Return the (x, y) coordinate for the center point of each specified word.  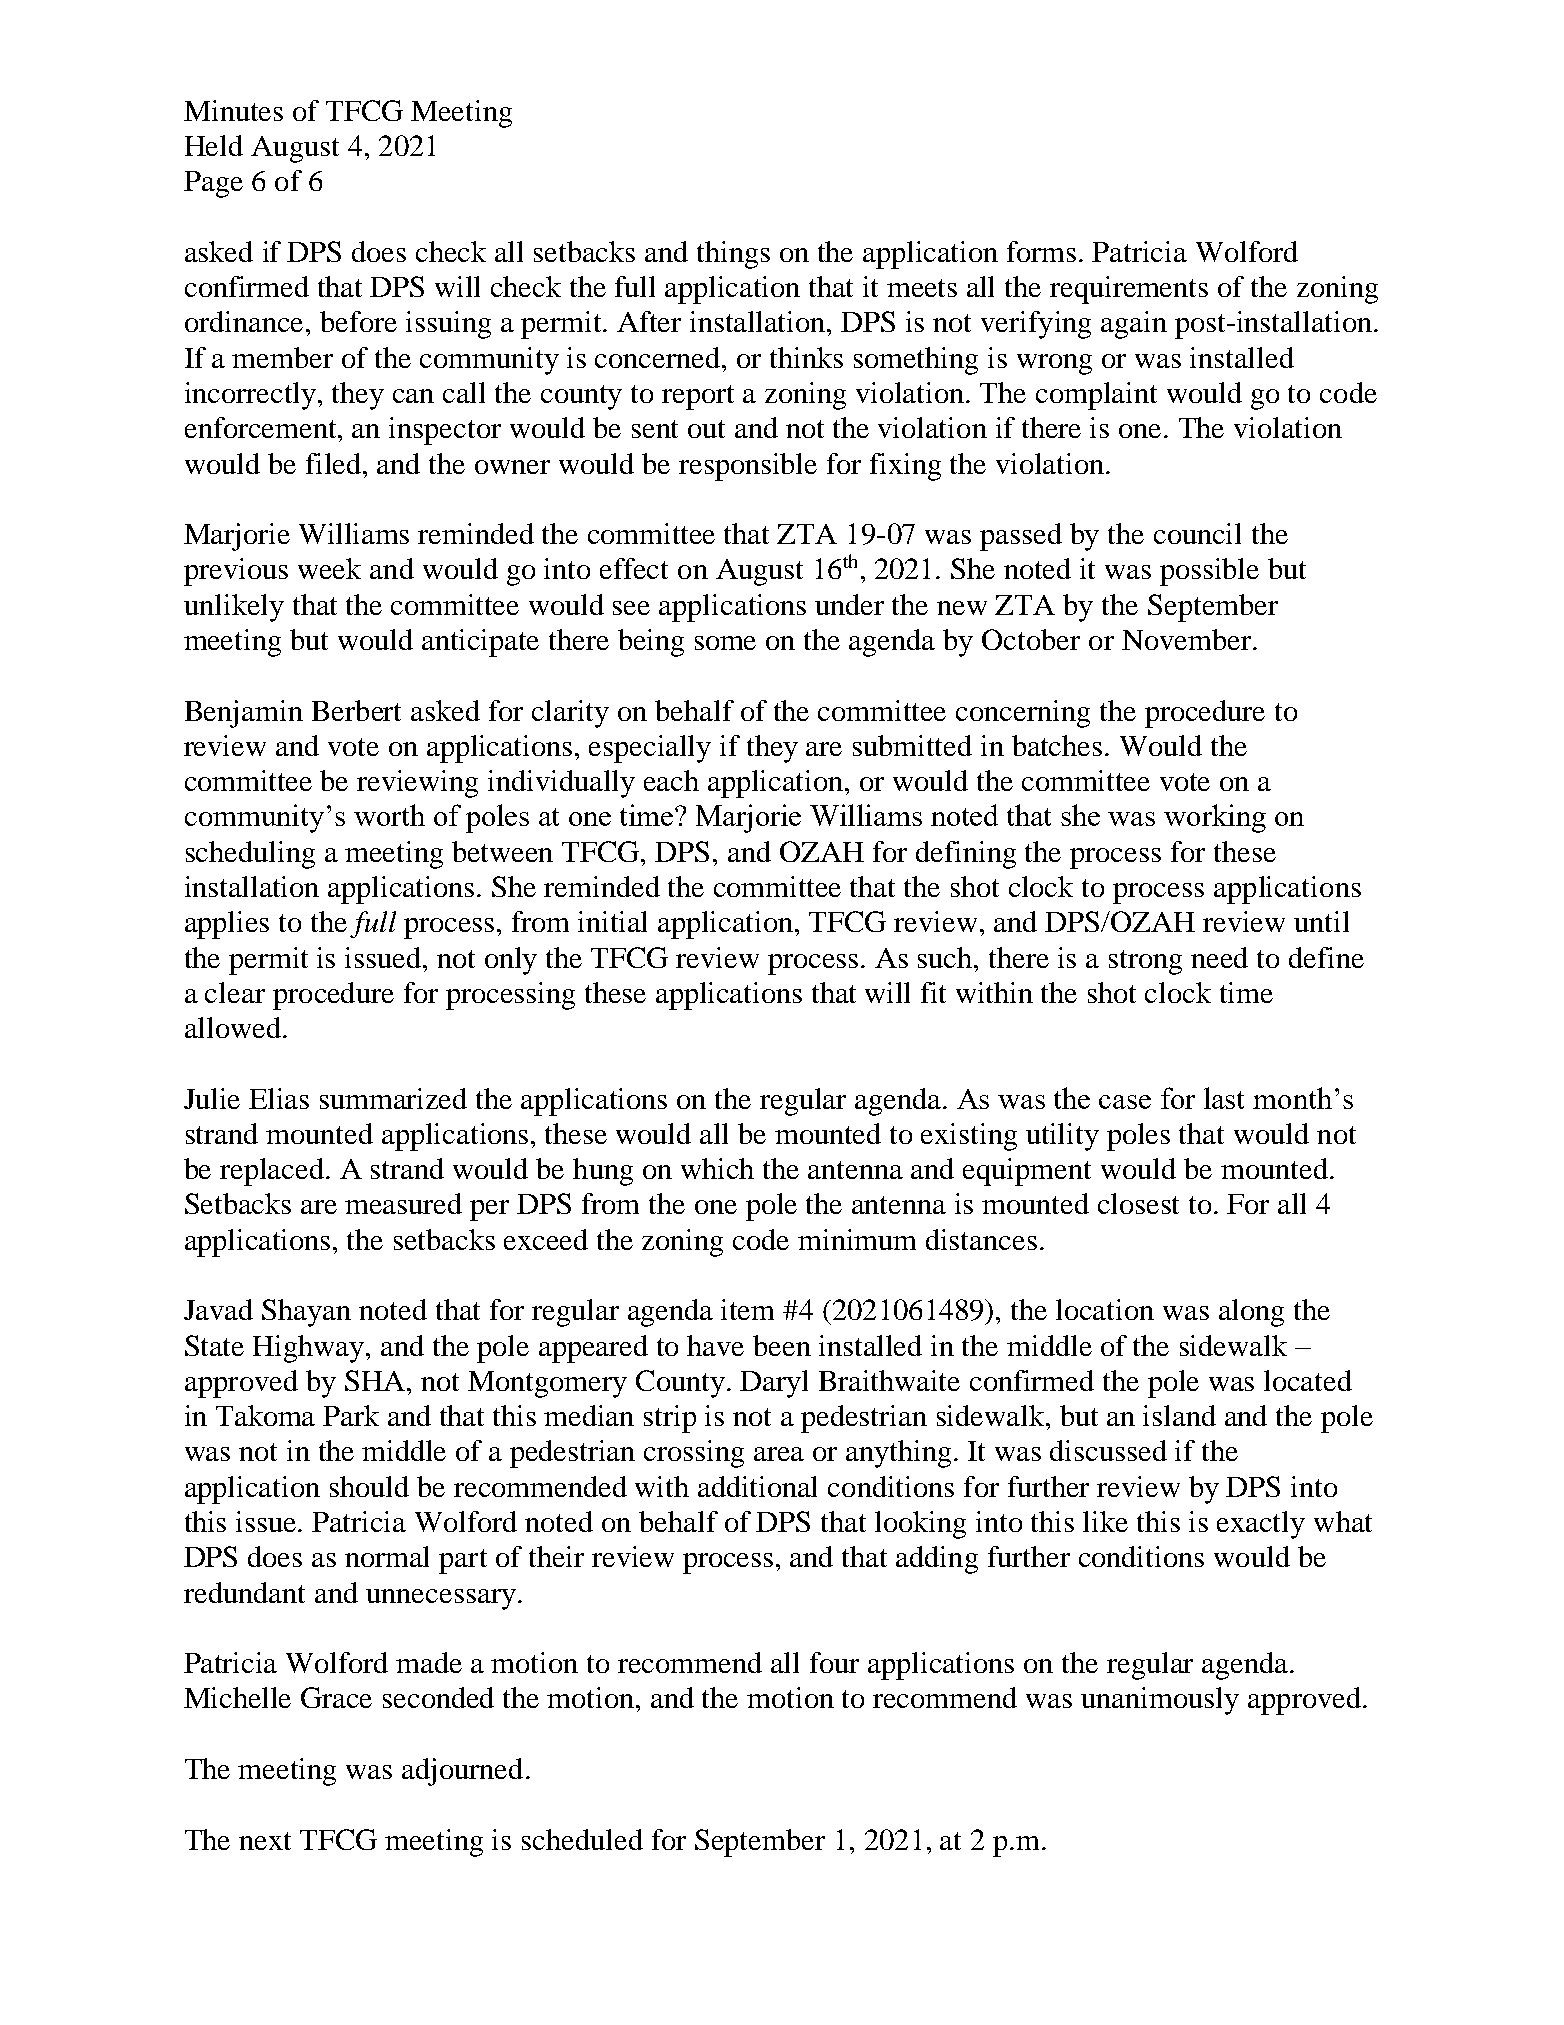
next (265, 1841)
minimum (857, 1239)
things (733, 255)
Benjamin (244, 714)
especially (650, 749)
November (1186, 639)
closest (1138, 1203)
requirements (1129, 290)
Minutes (233, 110)
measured (403, 1203)
